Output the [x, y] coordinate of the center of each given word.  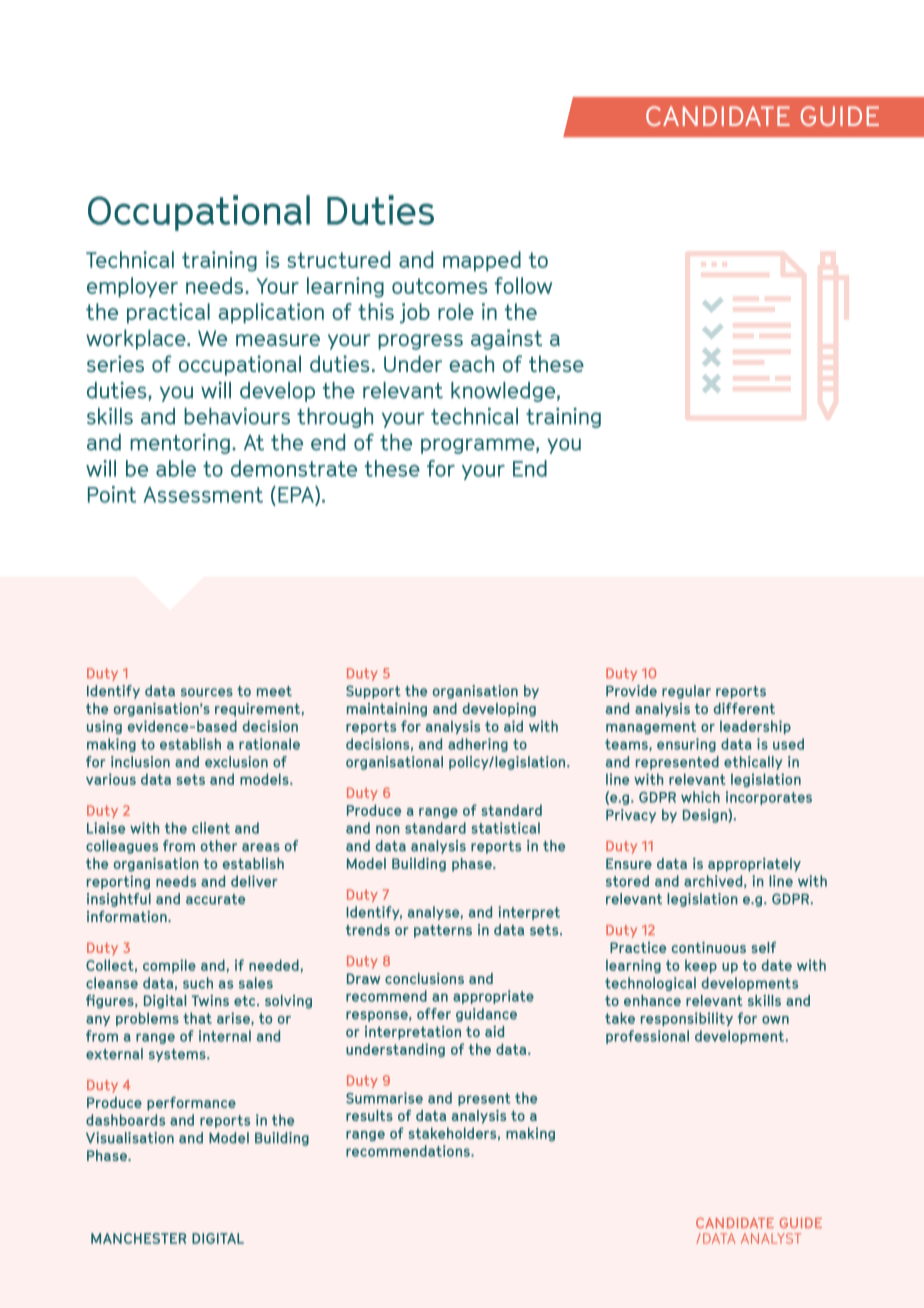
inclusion [140, 762]
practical [168, 313]
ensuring [686, 745]
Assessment [203, 495]
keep [701, 966]
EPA [297, 495]
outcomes [439, 286]
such [198, 983]
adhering [478, 745]
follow [523, 285]
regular [686, 692]
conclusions [424, 978]
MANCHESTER [138, 1238]
